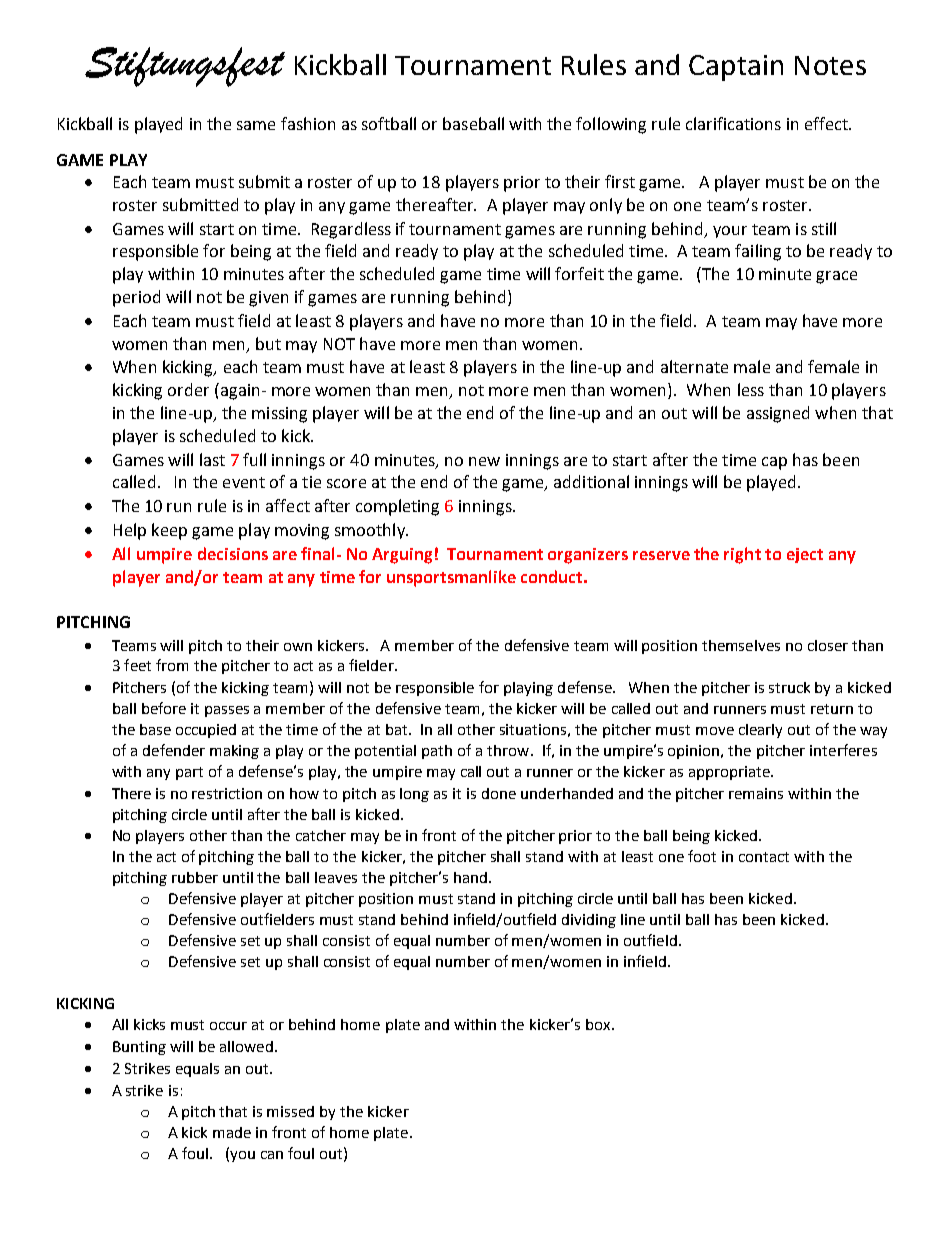 The image size is (952, 1233). I want to click on effect, so click(827, 123).
